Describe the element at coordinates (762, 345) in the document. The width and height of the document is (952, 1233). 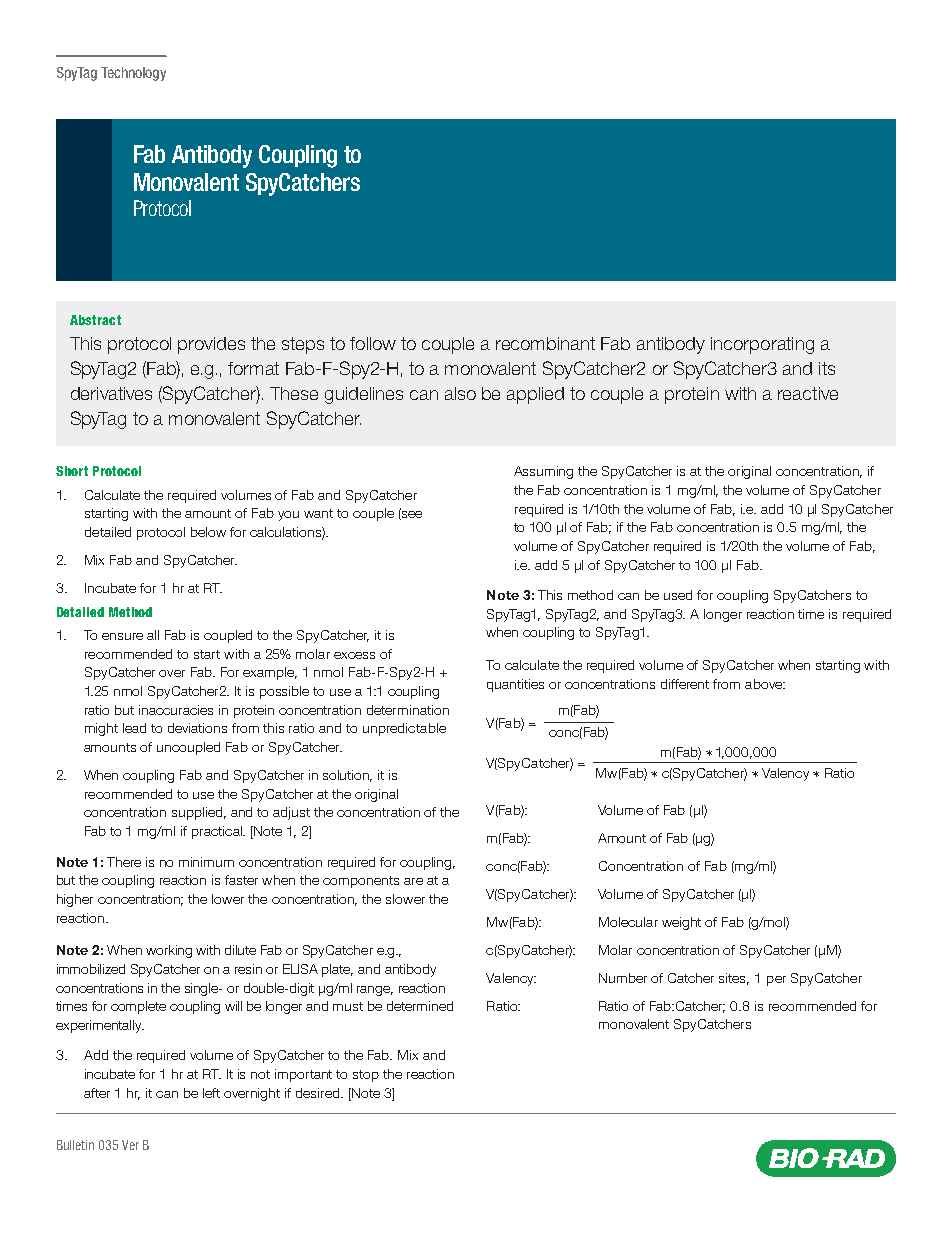
I see `incorporating` at that location.
